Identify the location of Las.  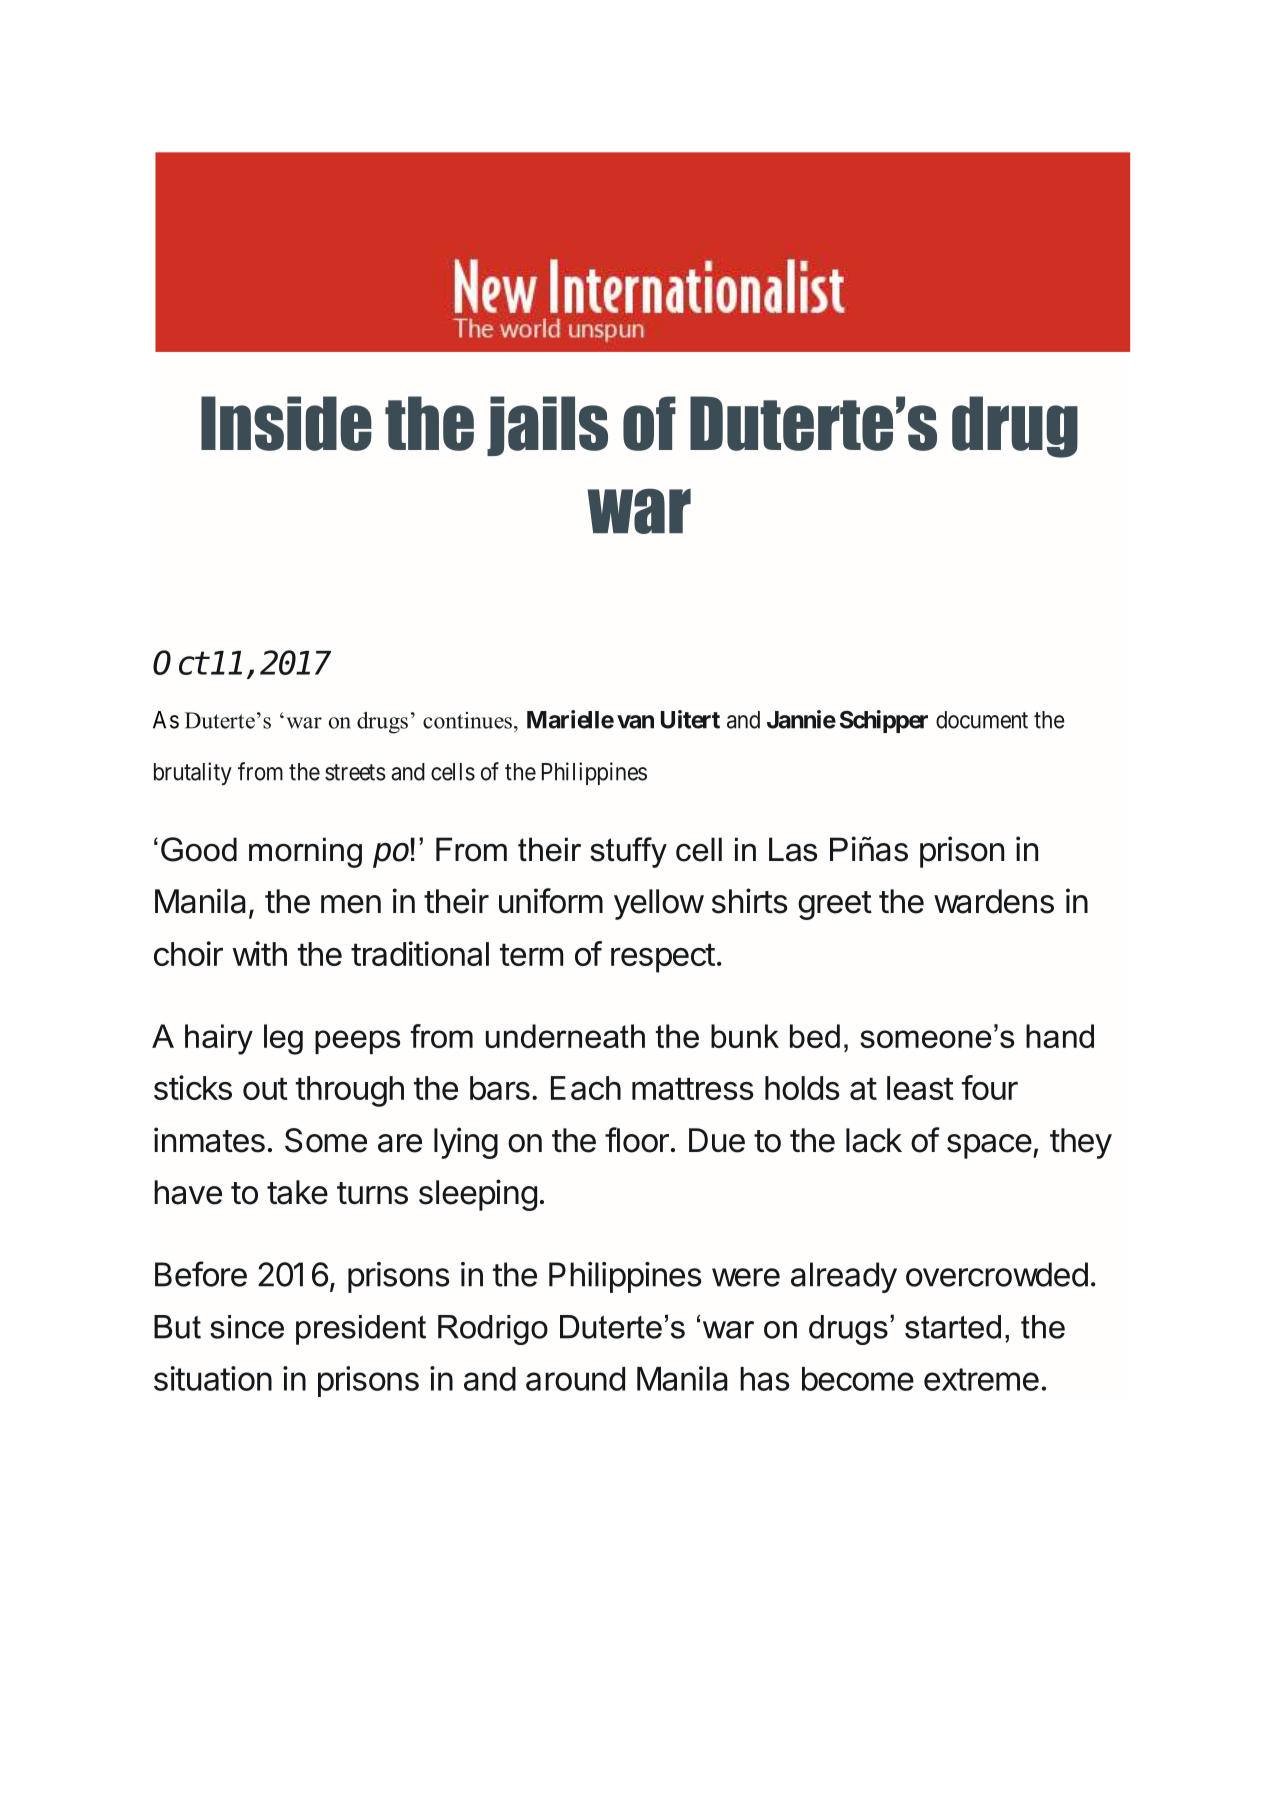
(793, 849).
